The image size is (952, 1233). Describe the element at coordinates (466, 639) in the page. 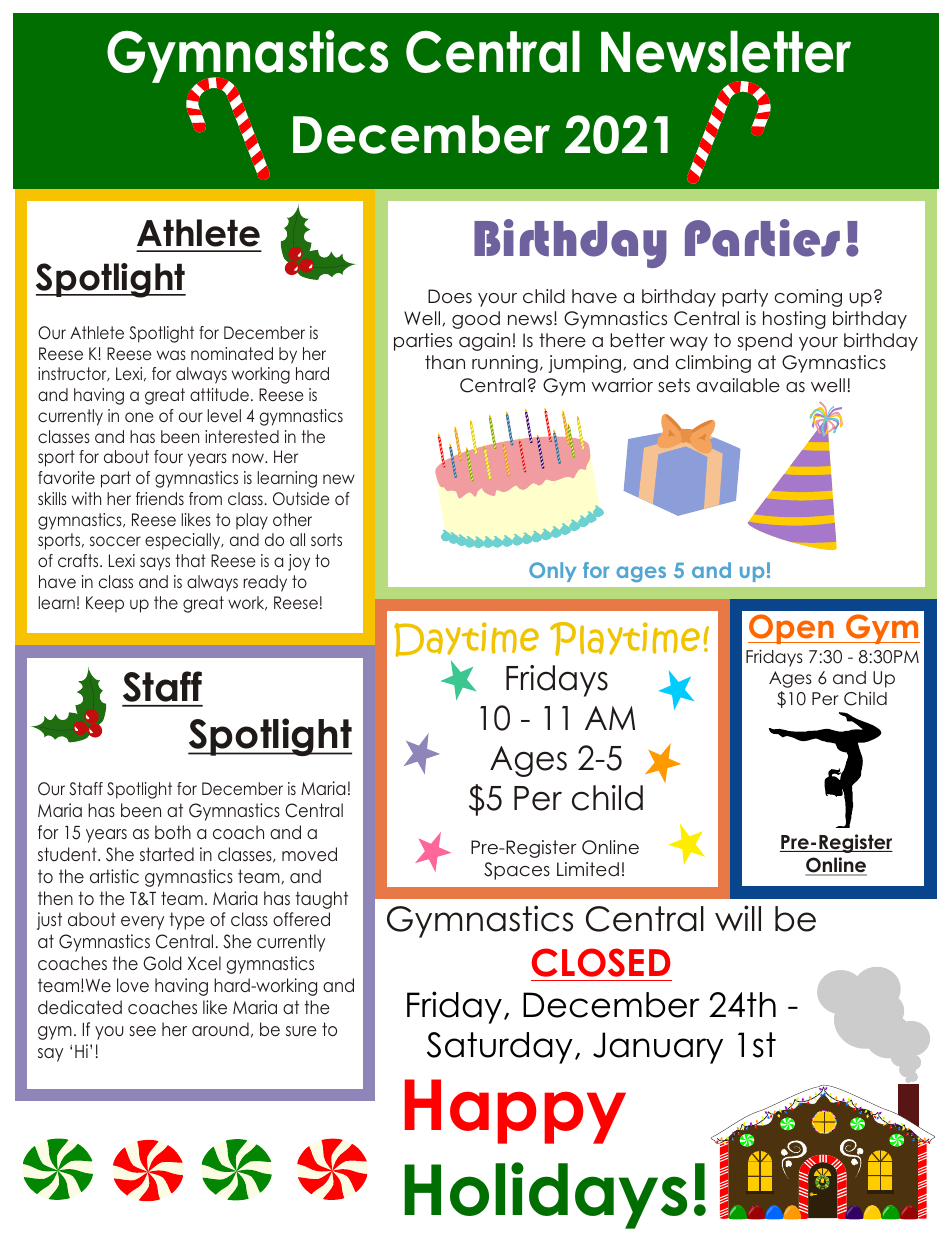

I see `Daytime` at that location.
